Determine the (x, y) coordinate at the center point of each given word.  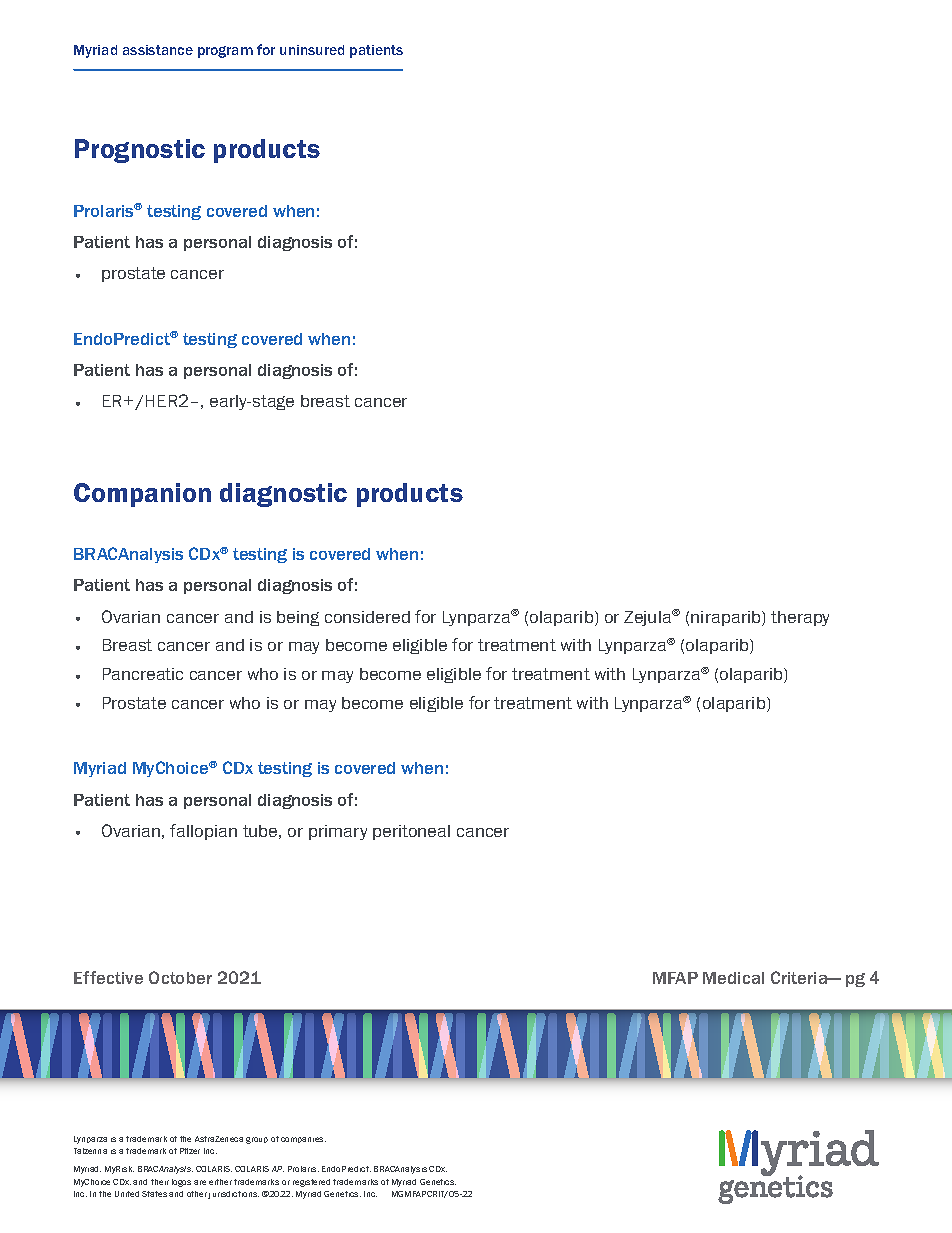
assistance (158, 50)
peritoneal (411, 832)
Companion (142, 495)
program (225, 52)
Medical (733, 978)
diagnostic (283, 495)
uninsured (312, 50)
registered (311, 1183)
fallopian (203, 832)
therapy (800, 618)
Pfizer (190, 1151)
